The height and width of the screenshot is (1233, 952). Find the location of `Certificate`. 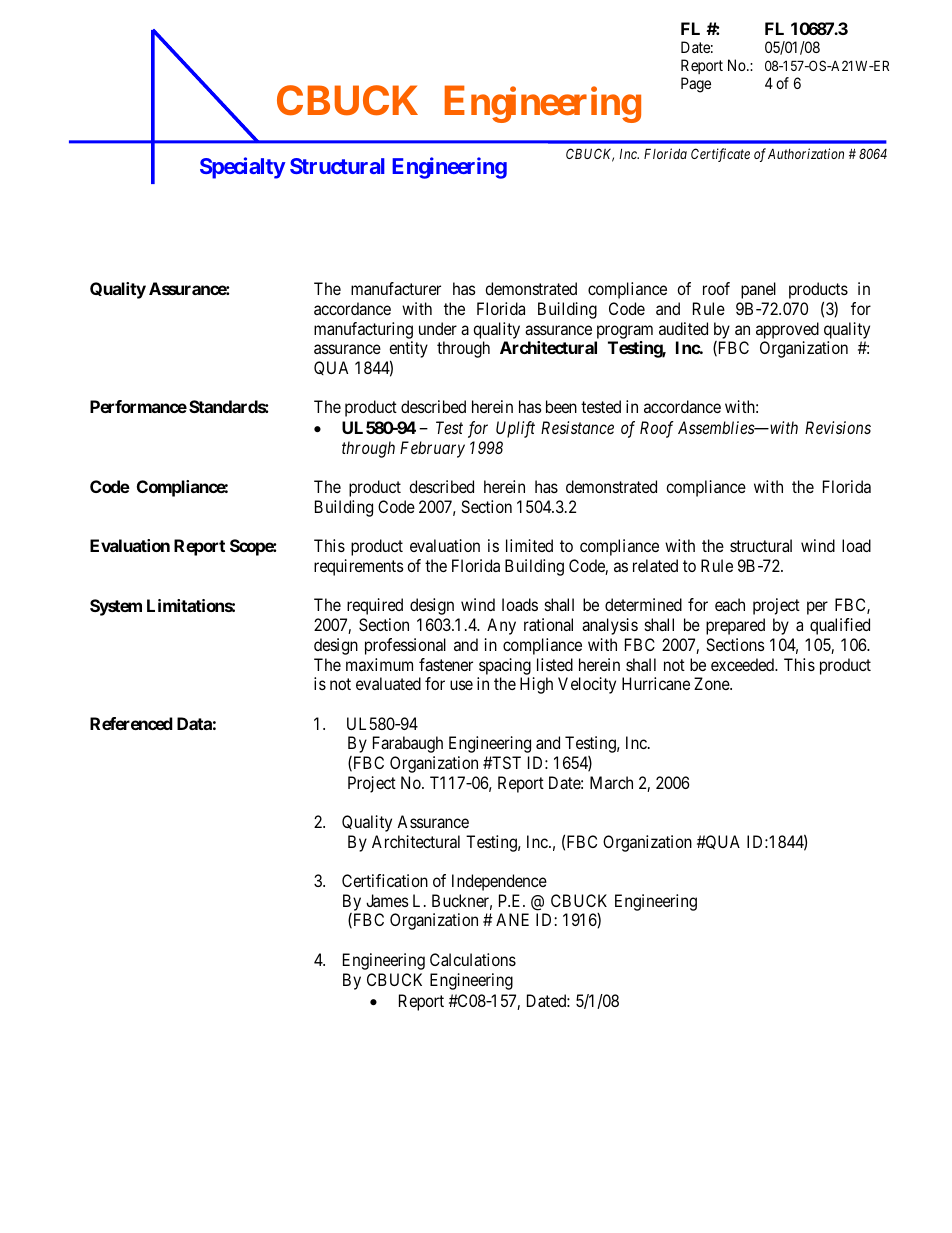

Certificate is located at coordinates (720, 155).
